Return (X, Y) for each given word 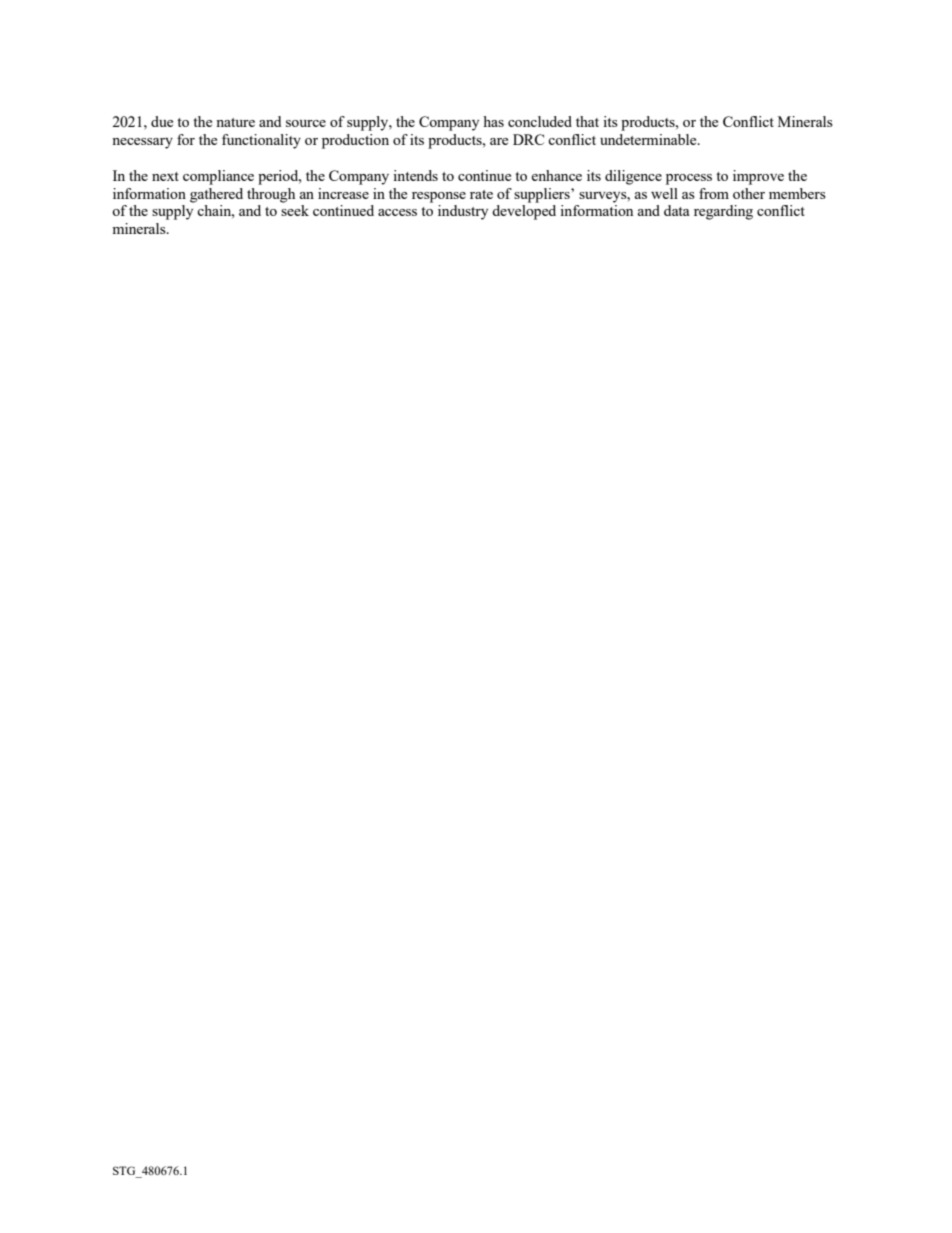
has (493, 121)
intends (415, 175)
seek (295, 210)
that (587, 121)
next (165, 176)
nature (235, 122)
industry (463, 212)
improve (758, 177)
